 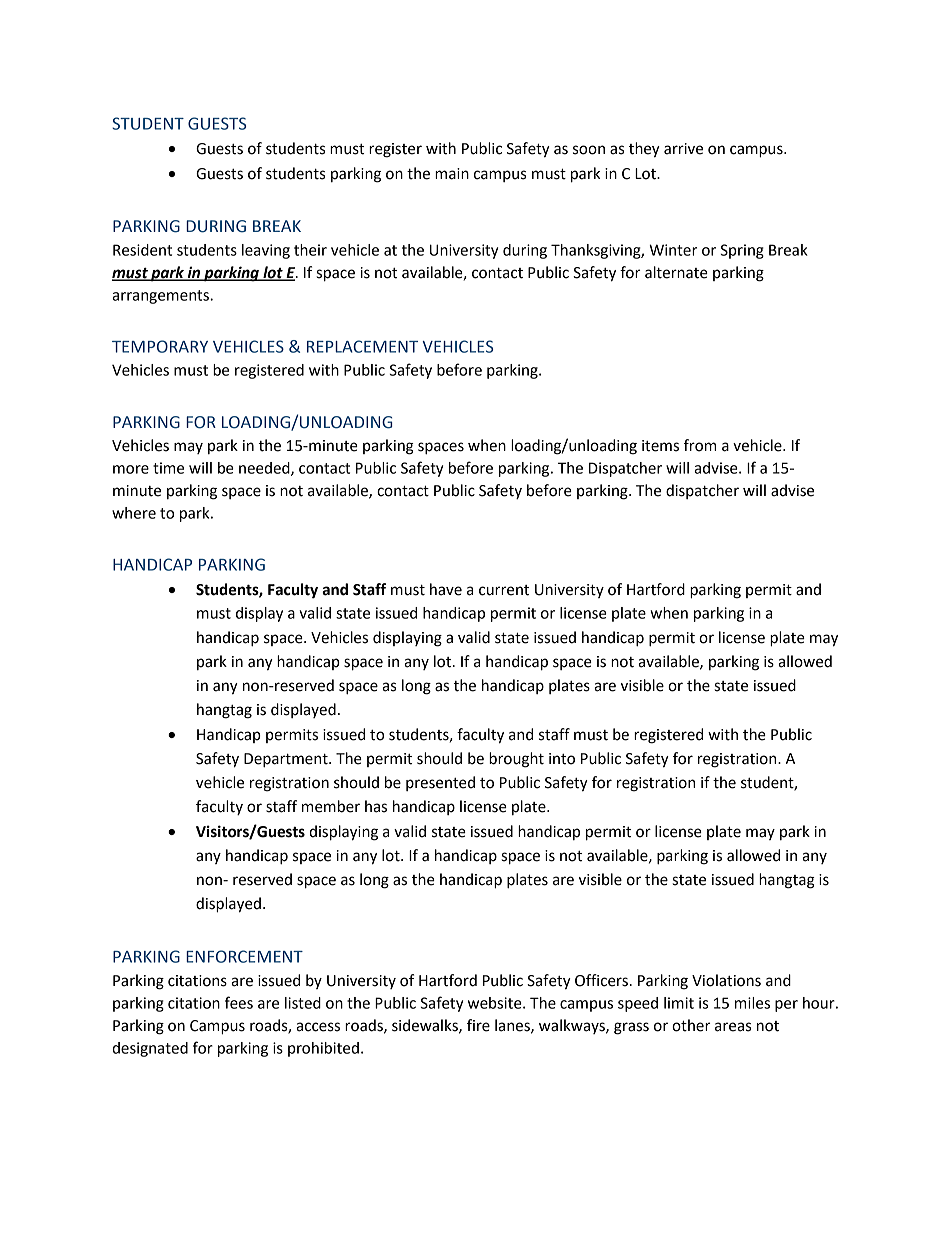 What do you see at coordinates (478, 1025) in the image?
I see `fire` at bounding box center [478, 1025].
